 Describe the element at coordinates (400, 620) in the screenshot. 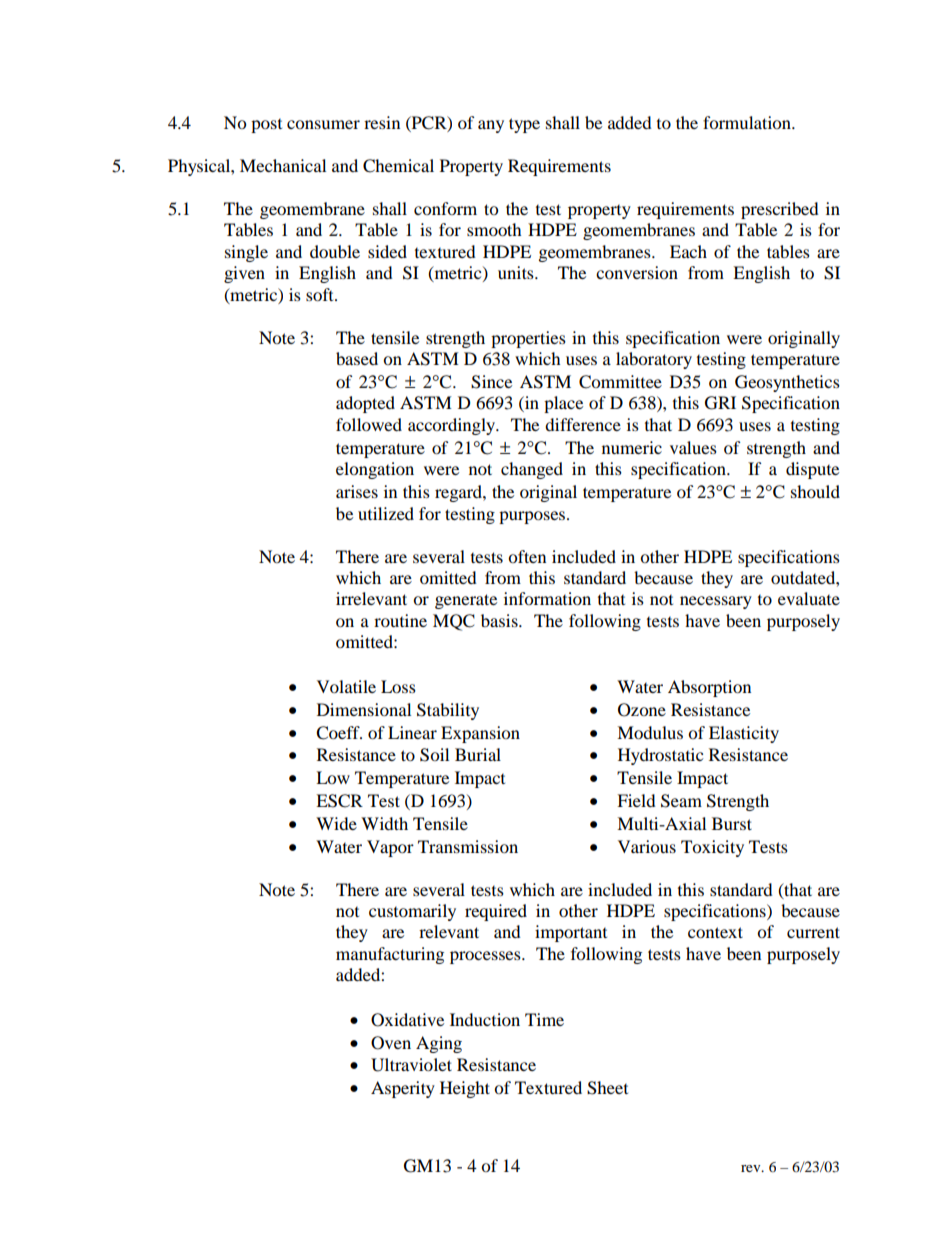

I see `routine` at that location.
